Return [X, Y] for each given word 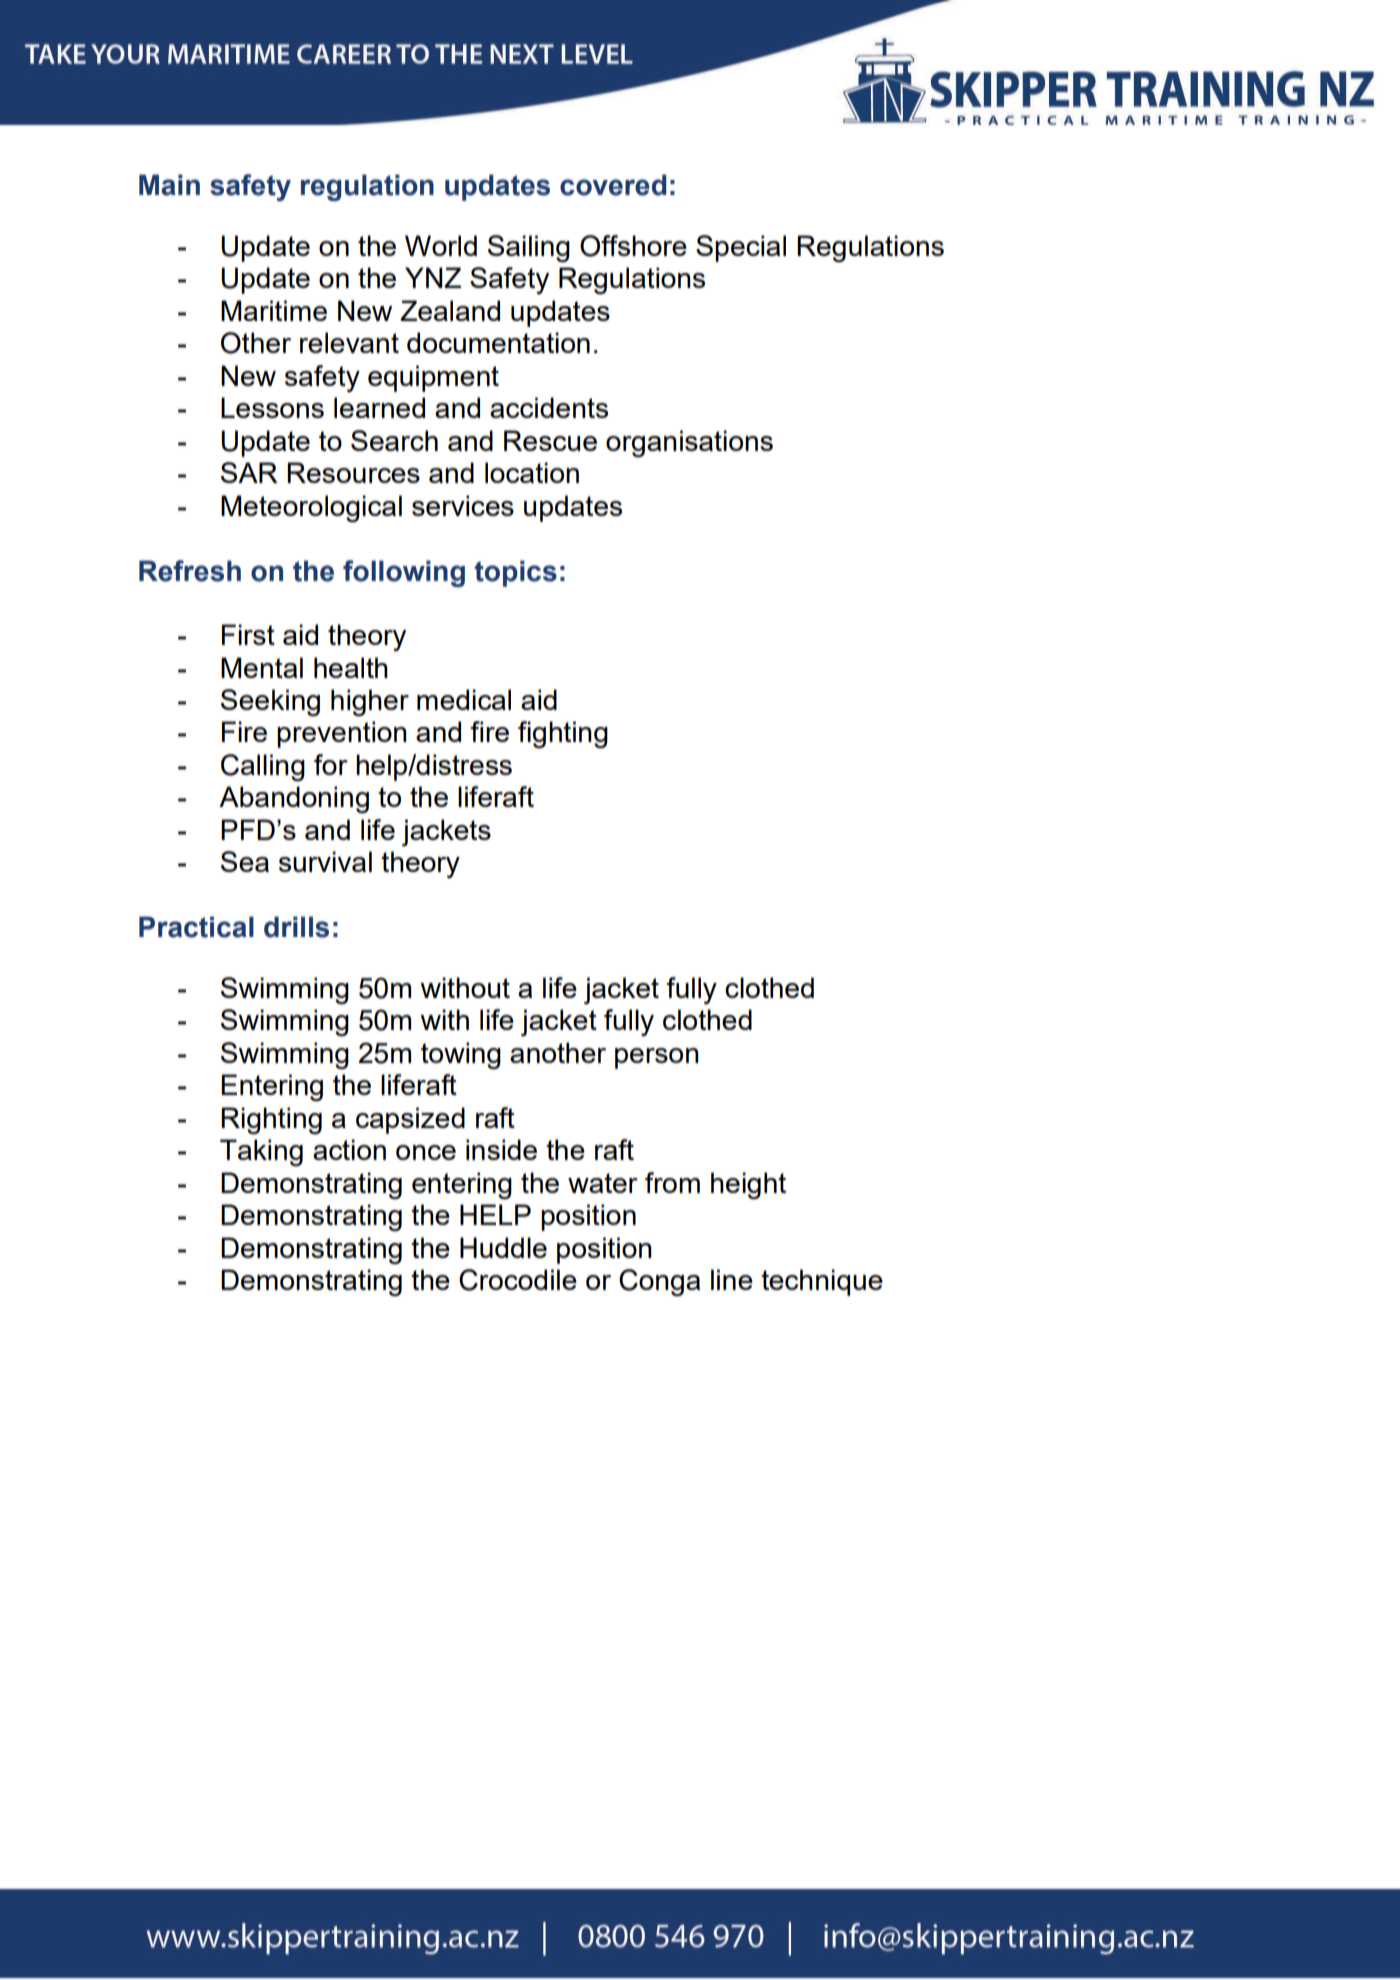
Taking [261, 1152]
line [732, 1279]
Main [169, 185]
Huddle [503, 1247]
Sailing [529, 248]
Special [741, 248]
